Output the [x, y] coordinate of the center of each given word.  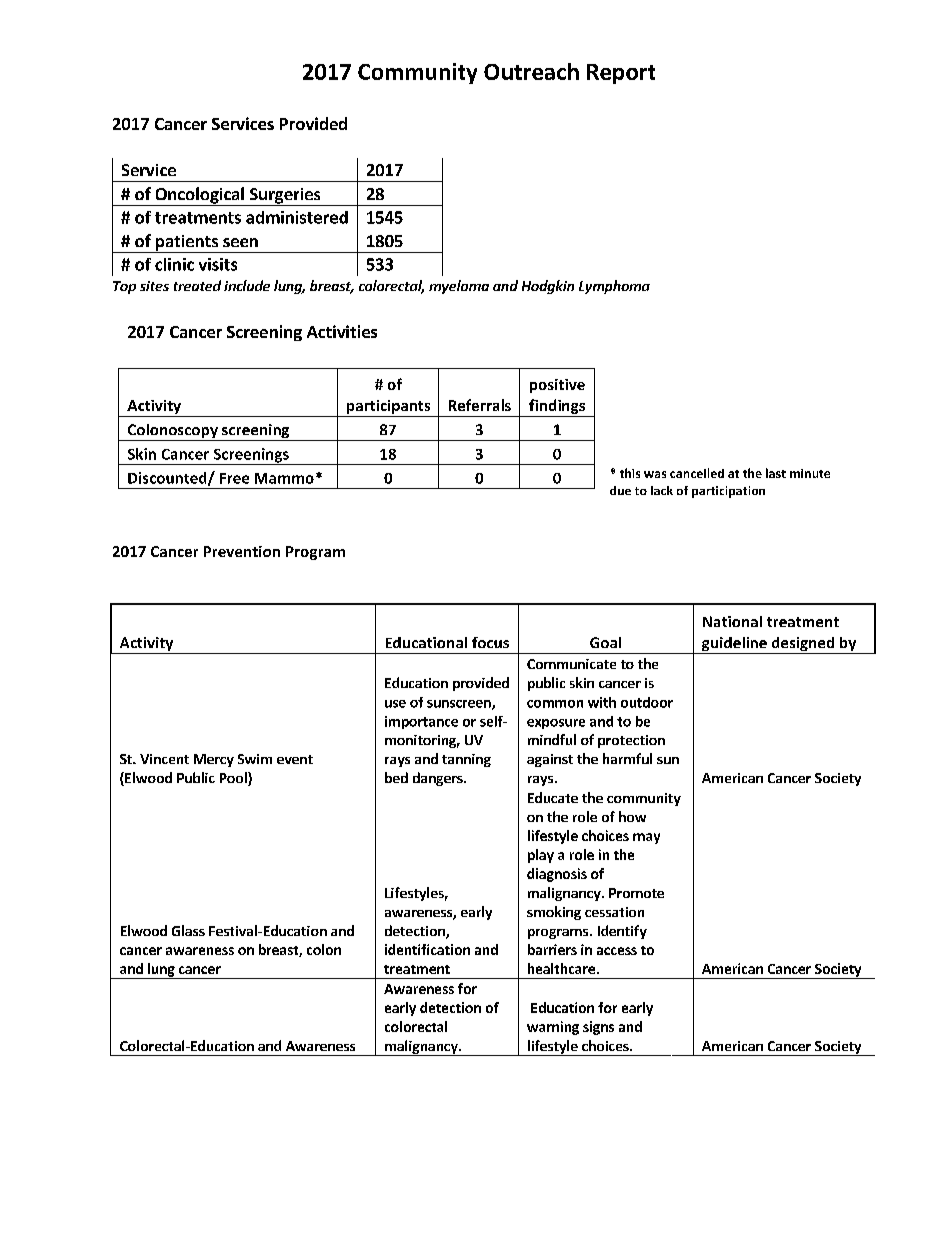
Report [621, 74]
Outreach [531, 71]
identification [427, 949]
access [617, 951]
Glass [188, 930]
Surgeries [285, 197]
